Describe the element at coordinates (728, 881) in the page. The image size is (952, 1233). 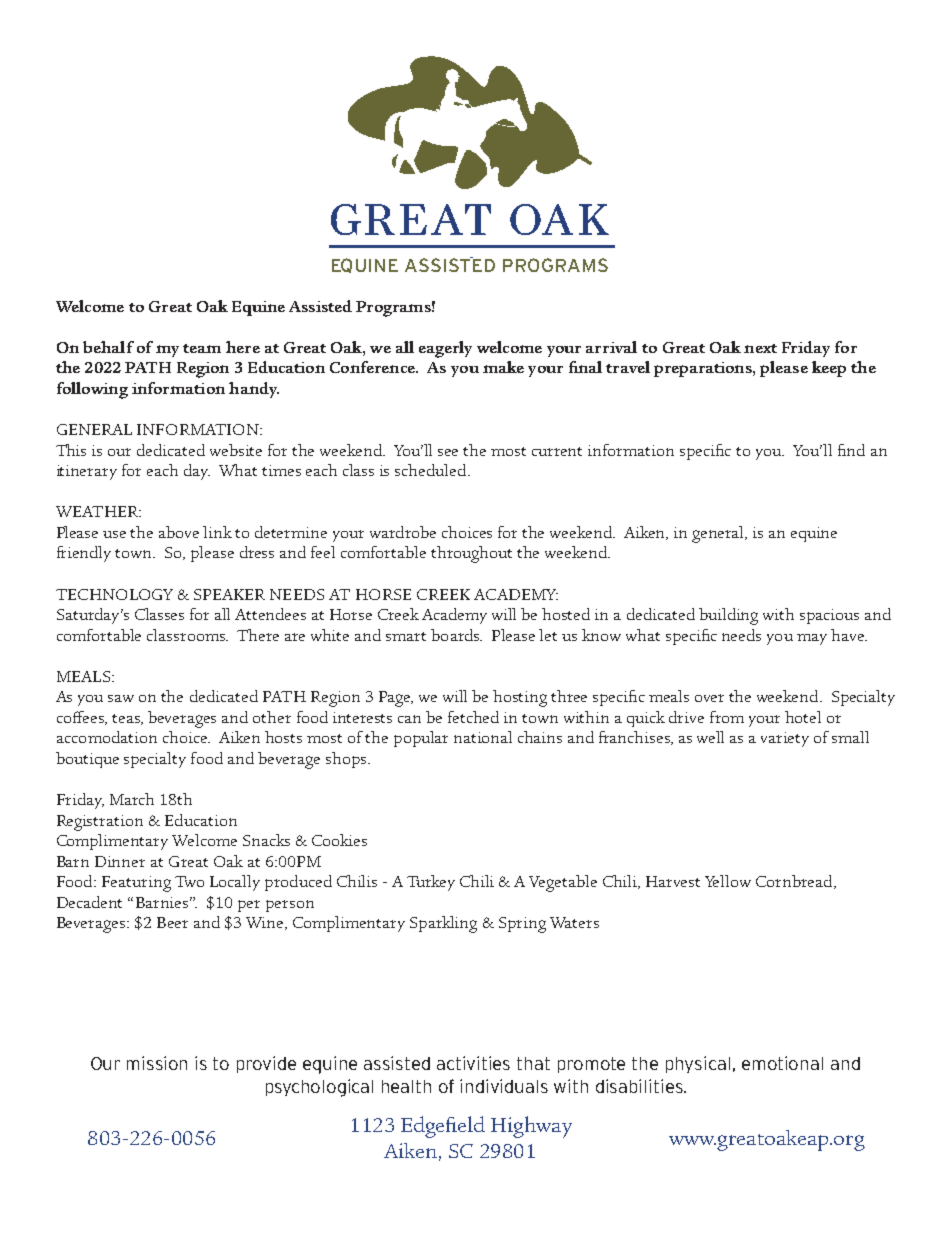
I see `Yellow` at that location.
